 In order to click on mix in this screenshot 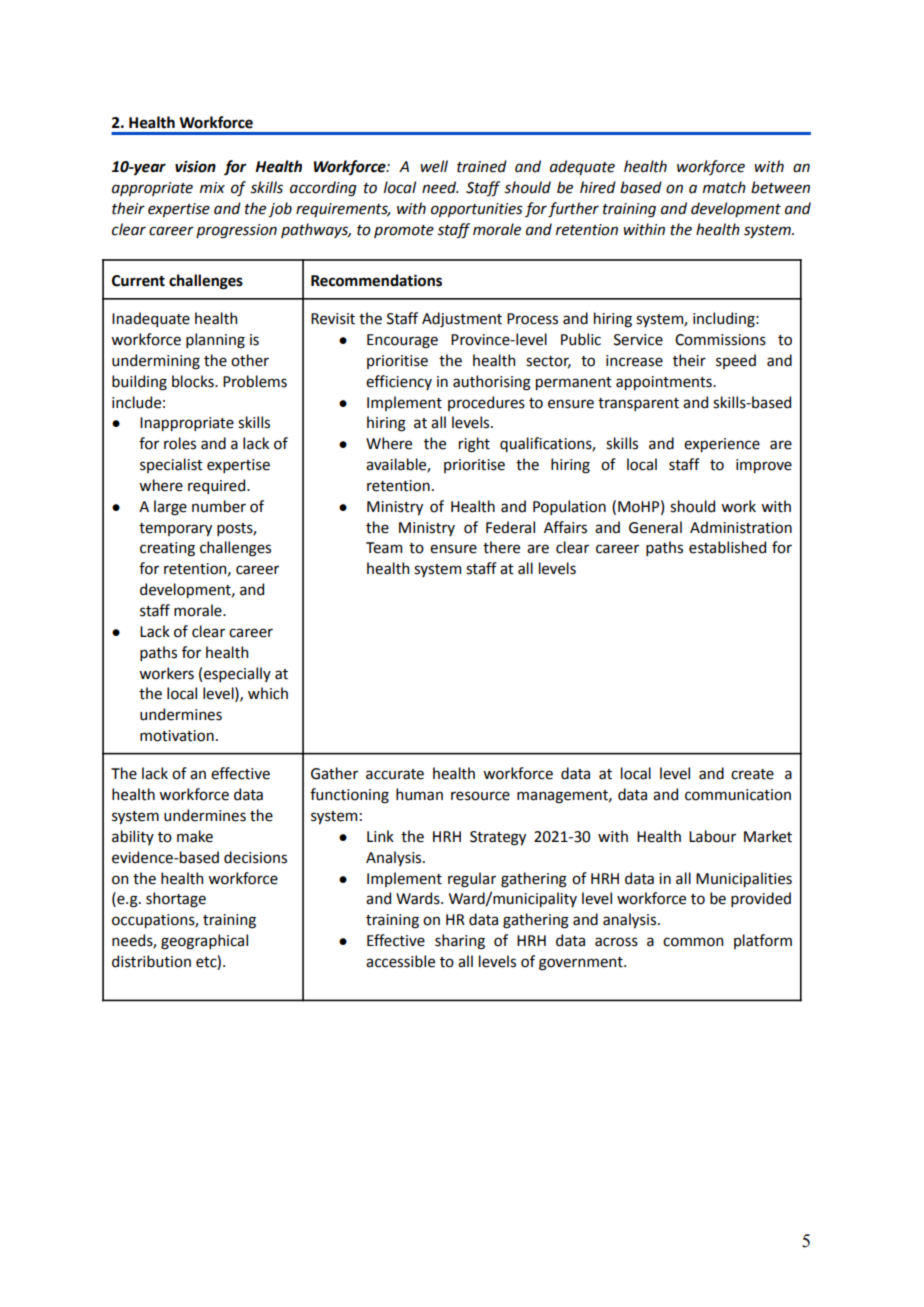, I will do `click(212, 187)`.
